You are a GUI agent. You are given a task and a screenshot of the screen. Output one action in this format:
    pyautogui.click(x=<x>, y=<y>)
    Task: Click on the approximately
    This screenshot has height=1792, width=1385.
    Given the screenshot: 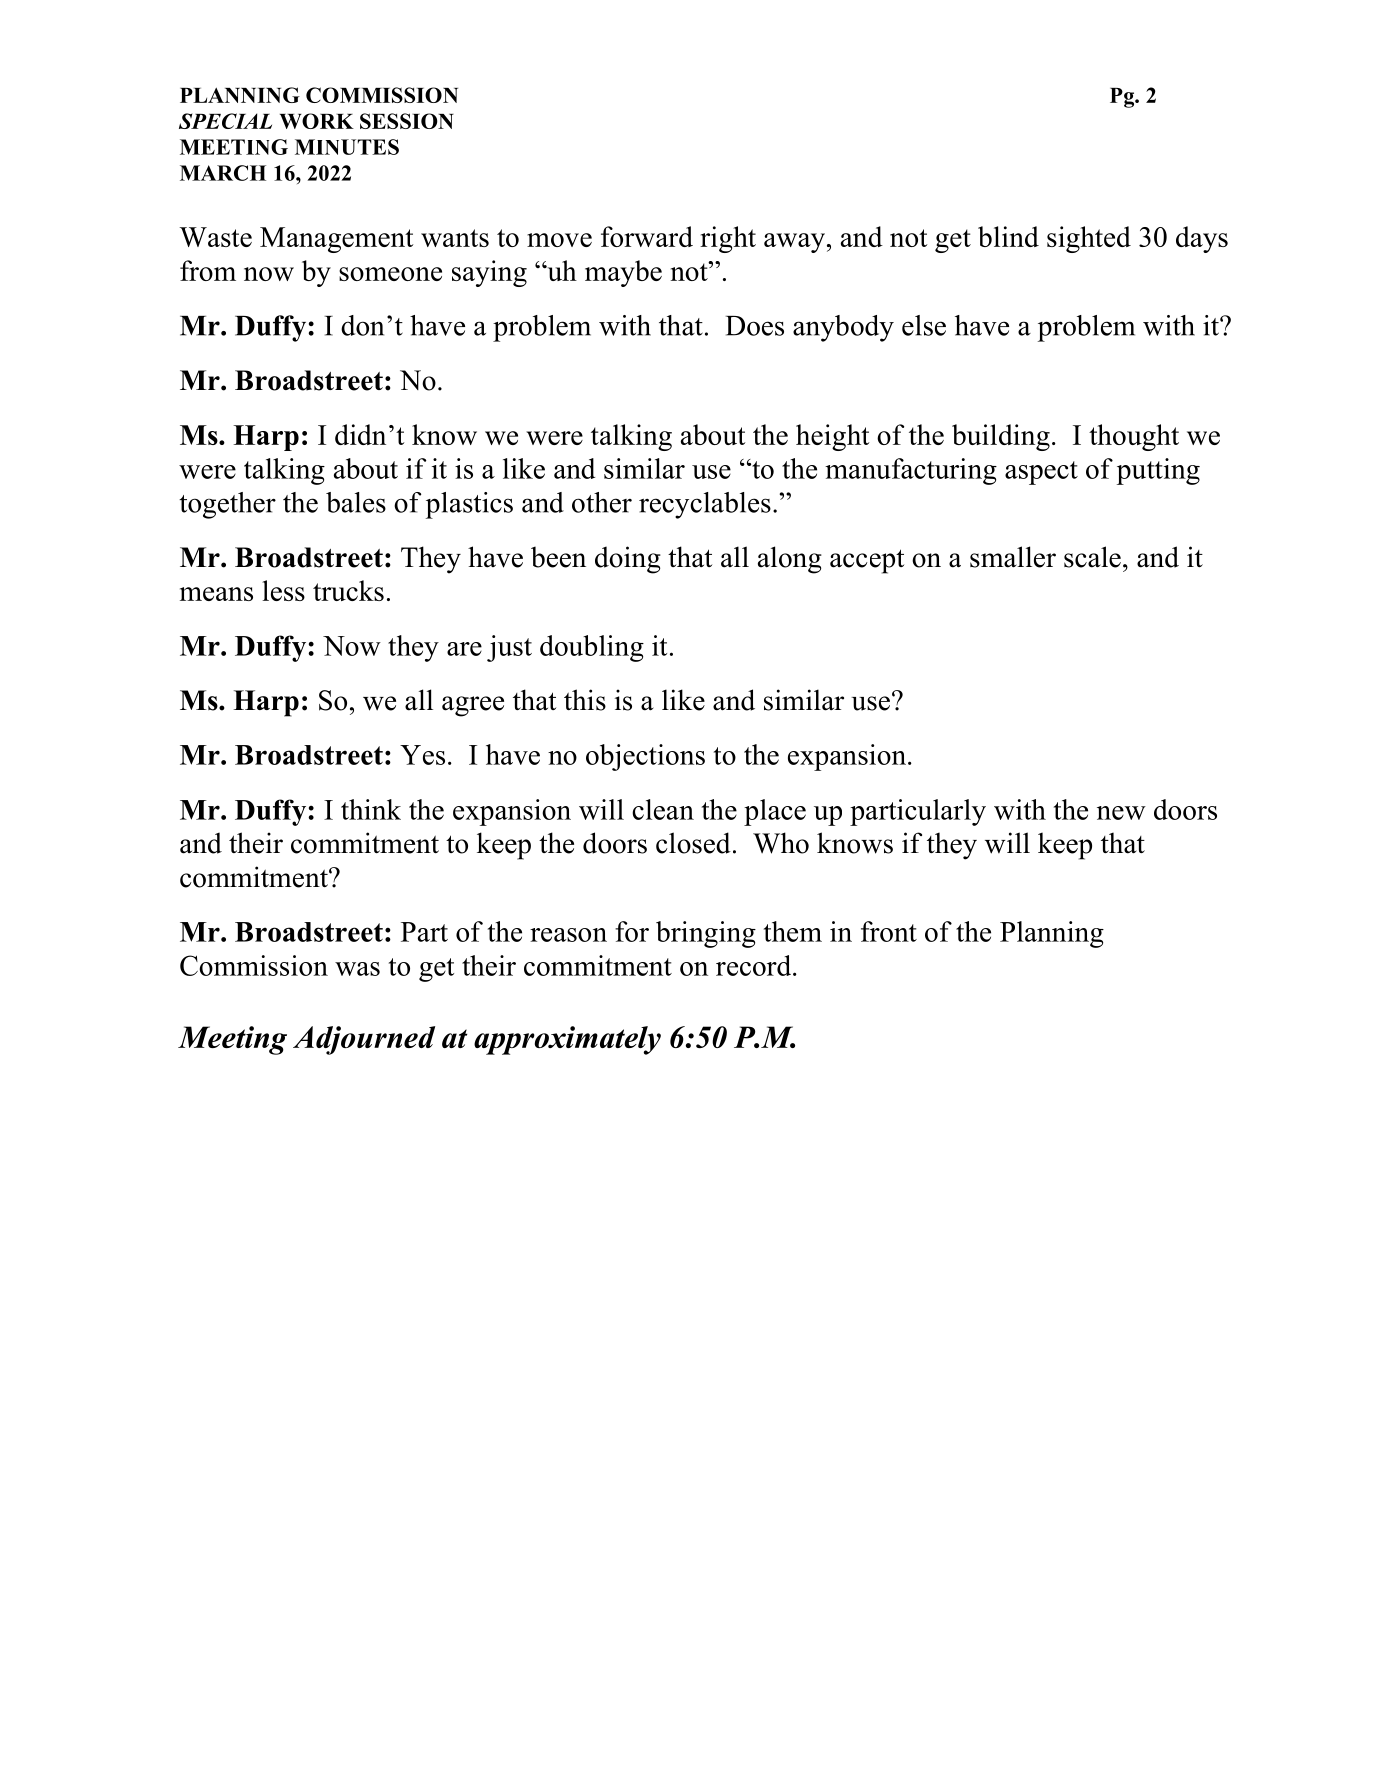 What is the action you would take?
    pyautogui.click(x=567, y=1040)
